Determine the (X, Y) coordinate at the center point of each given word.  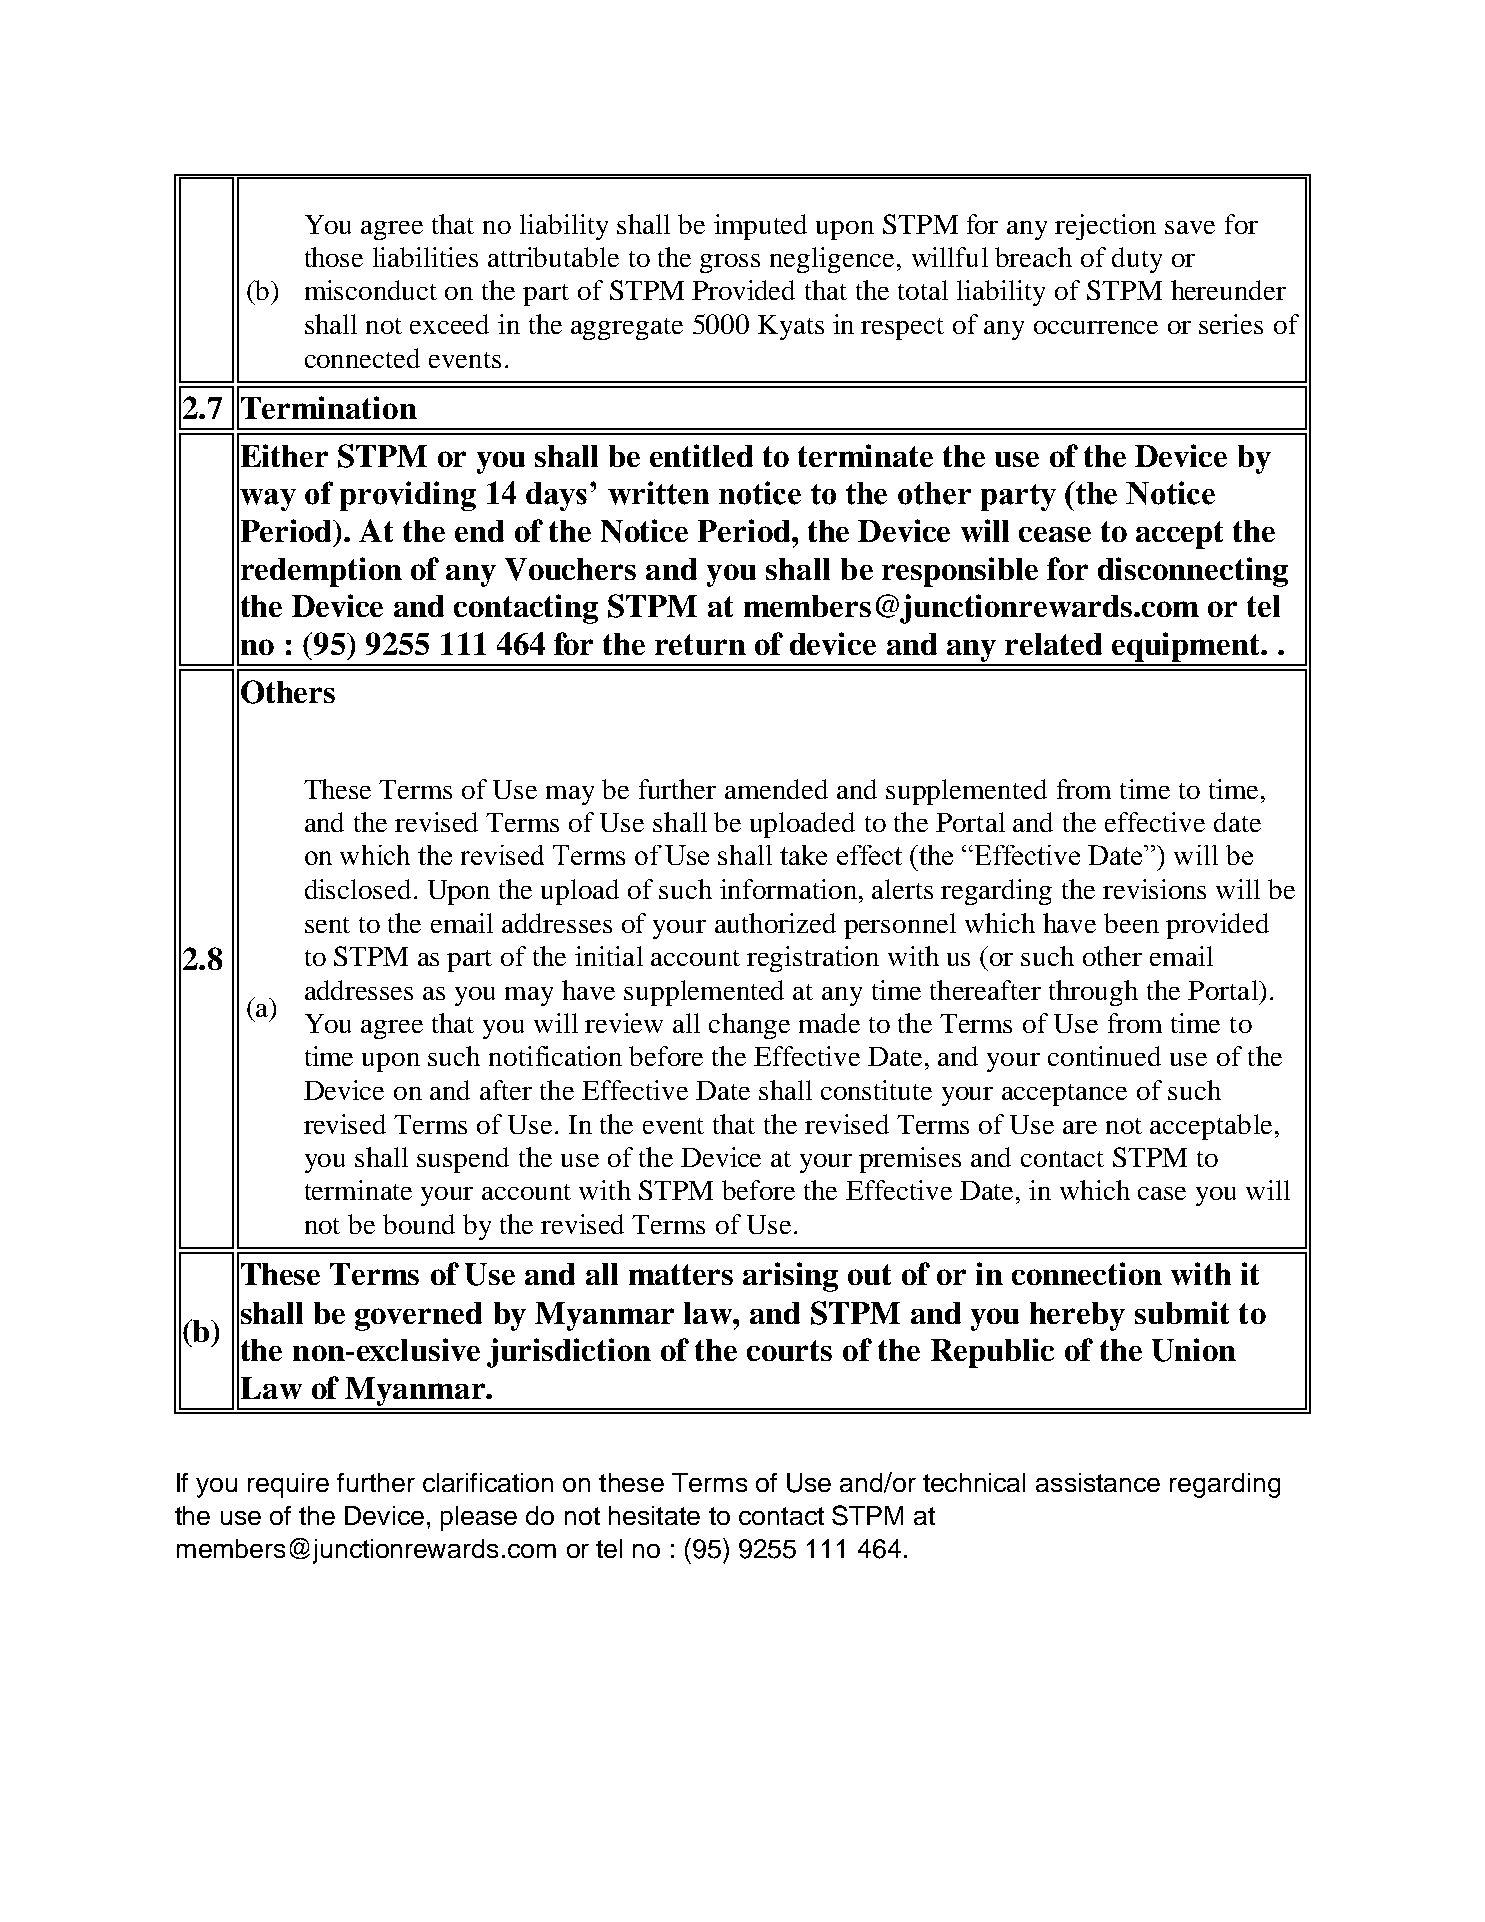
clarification (488, 1482)
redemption (321, 572)
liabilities (425, 257)
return (700, 644)
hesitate (654, 1515)
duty (1137, 260)
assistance (1098, 1482)
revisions (1154, 889)
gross (730, 263)
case (1162, 1193)
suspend (463, 1160)
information (790, 889)
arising (790, 1277)
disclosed (358, 889)
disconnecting (1193, 572)
